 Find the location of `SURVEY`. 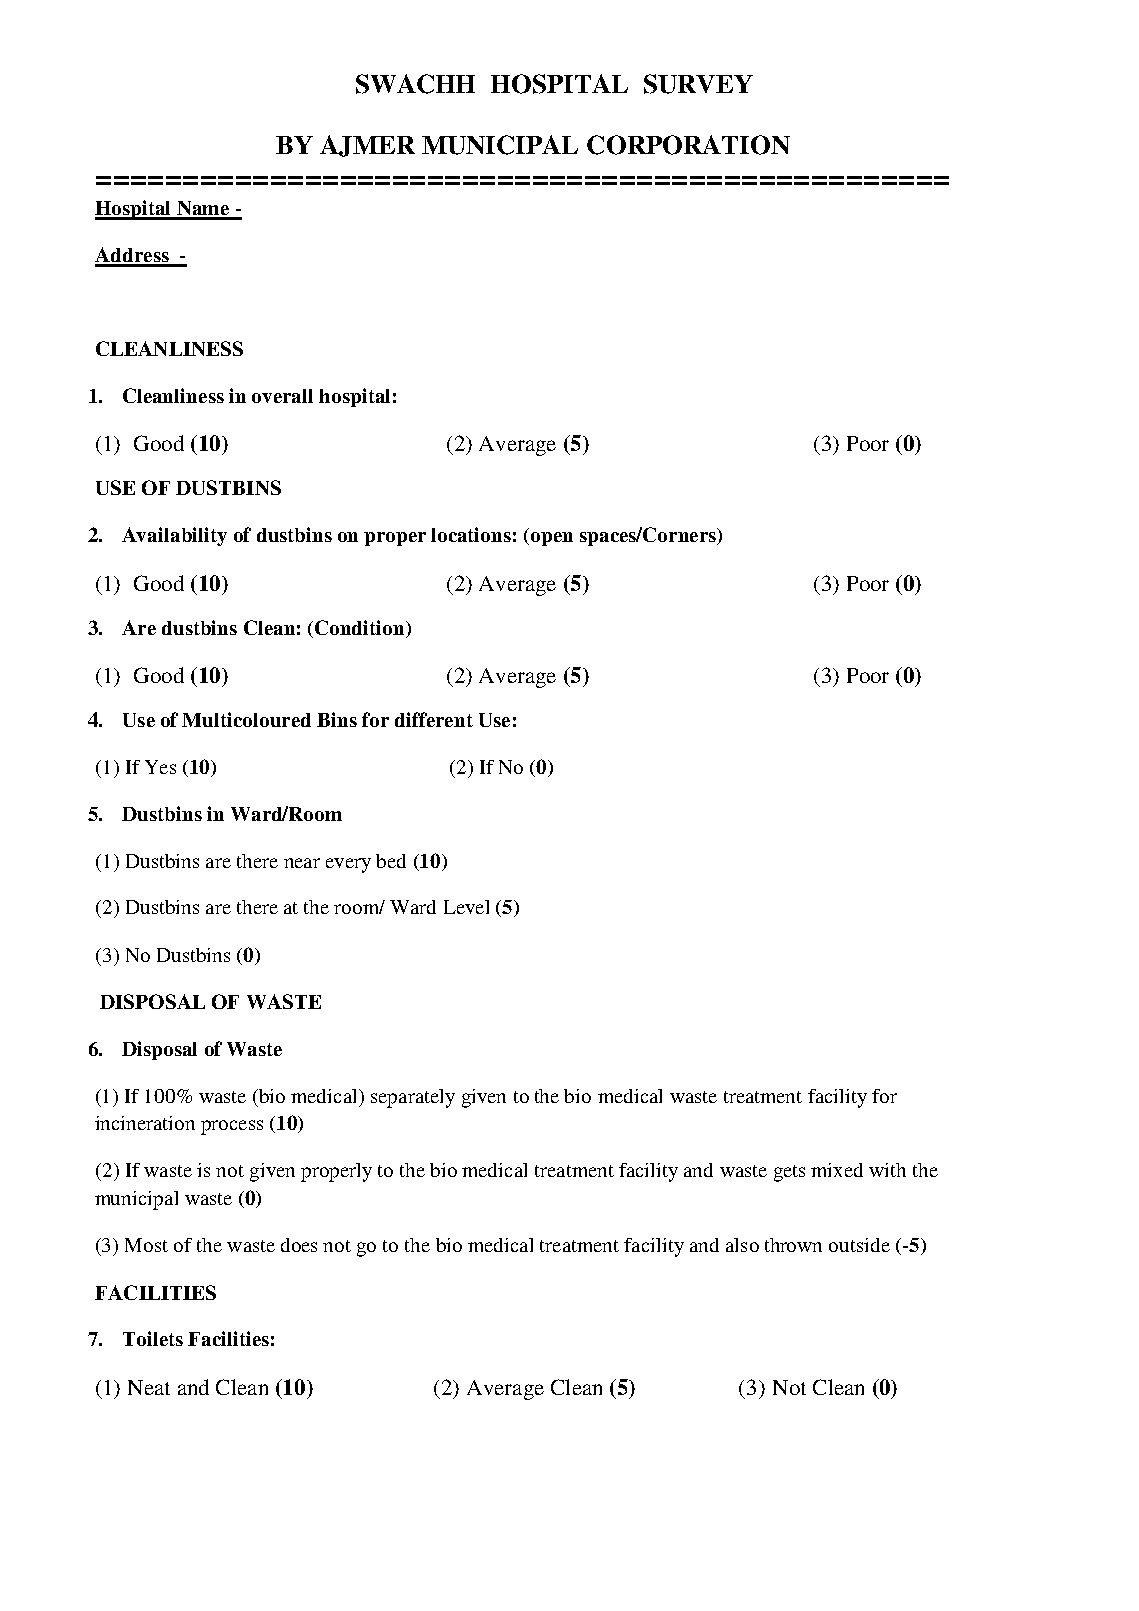

SURVEY is located at coordinates (698, 84).
